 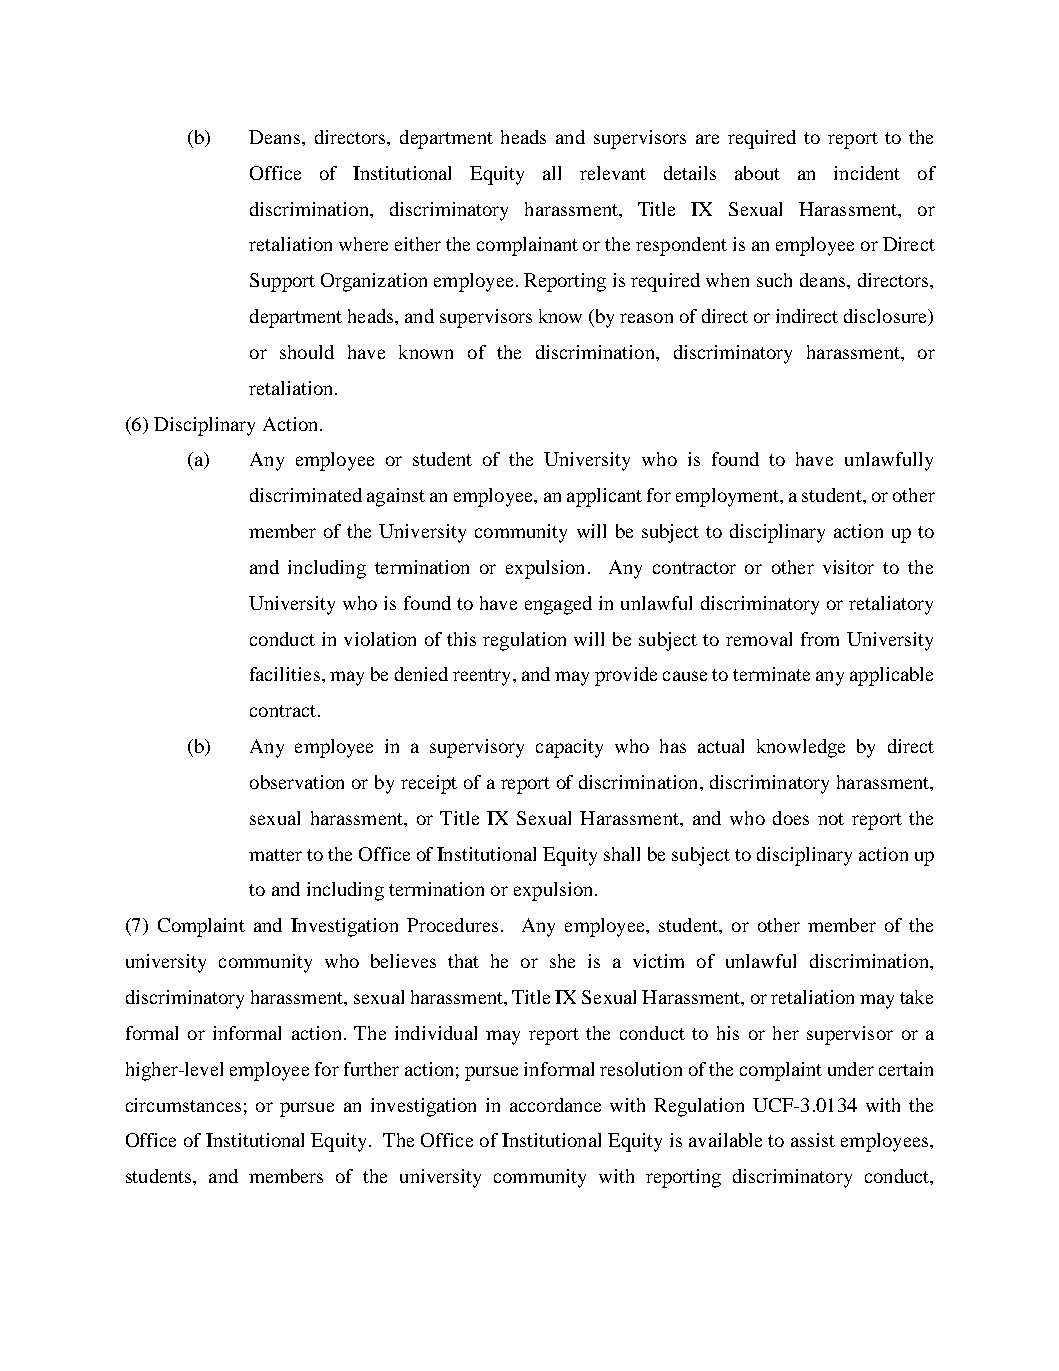 What do you see at coordinates (183, 1105) in the image?
I see `circumstances` at bounding box center [183, 1105].
